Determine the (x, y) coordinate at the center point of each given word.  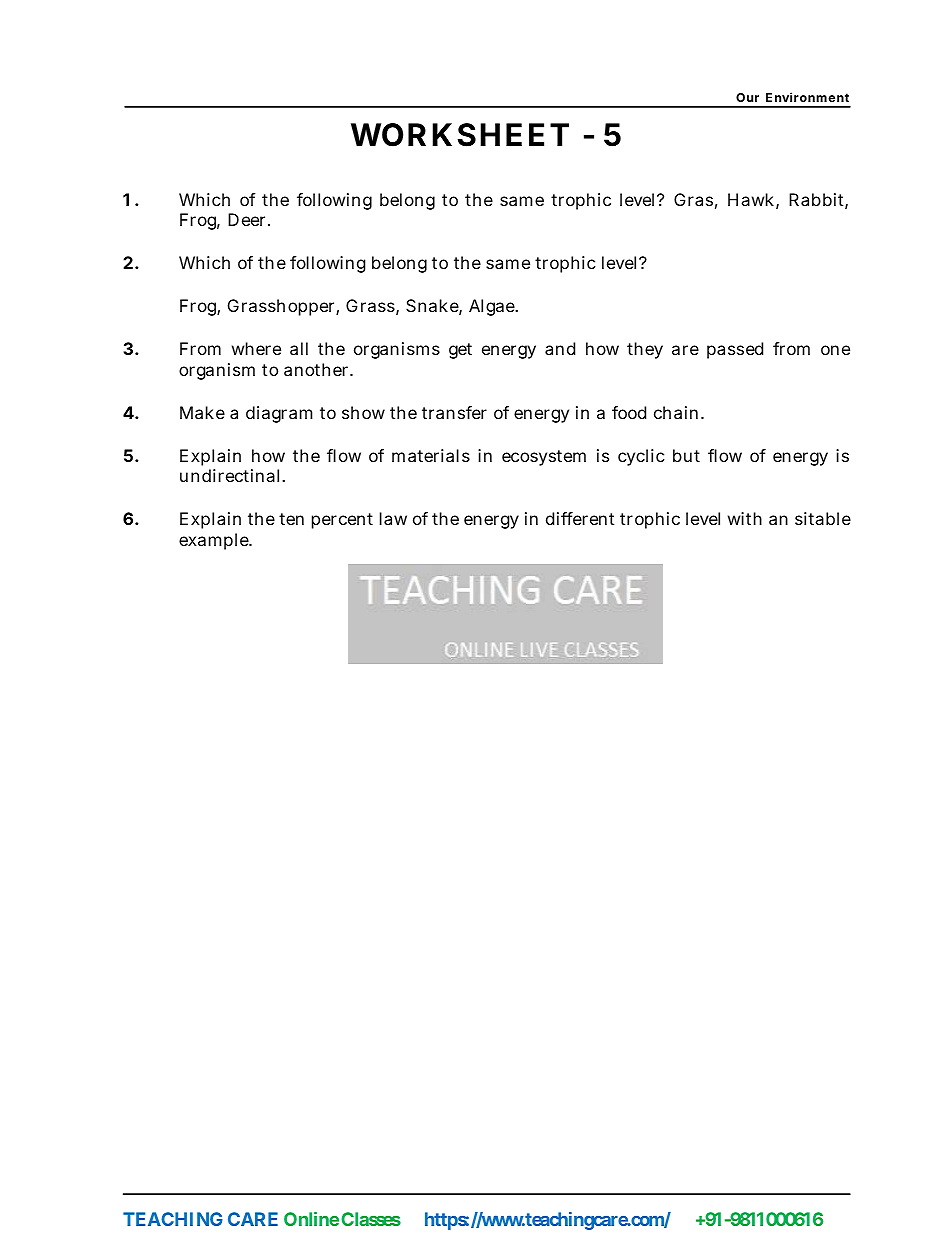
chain (676, 412)
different (580, 518)
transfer (454, 412)
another (317, 369)
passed (735, 350)
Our (747, 97)
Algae (493, 307)
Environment (807, 97)
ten (291, 519)
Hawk (751, 199)
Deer (246, 219)
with (745, 518)
